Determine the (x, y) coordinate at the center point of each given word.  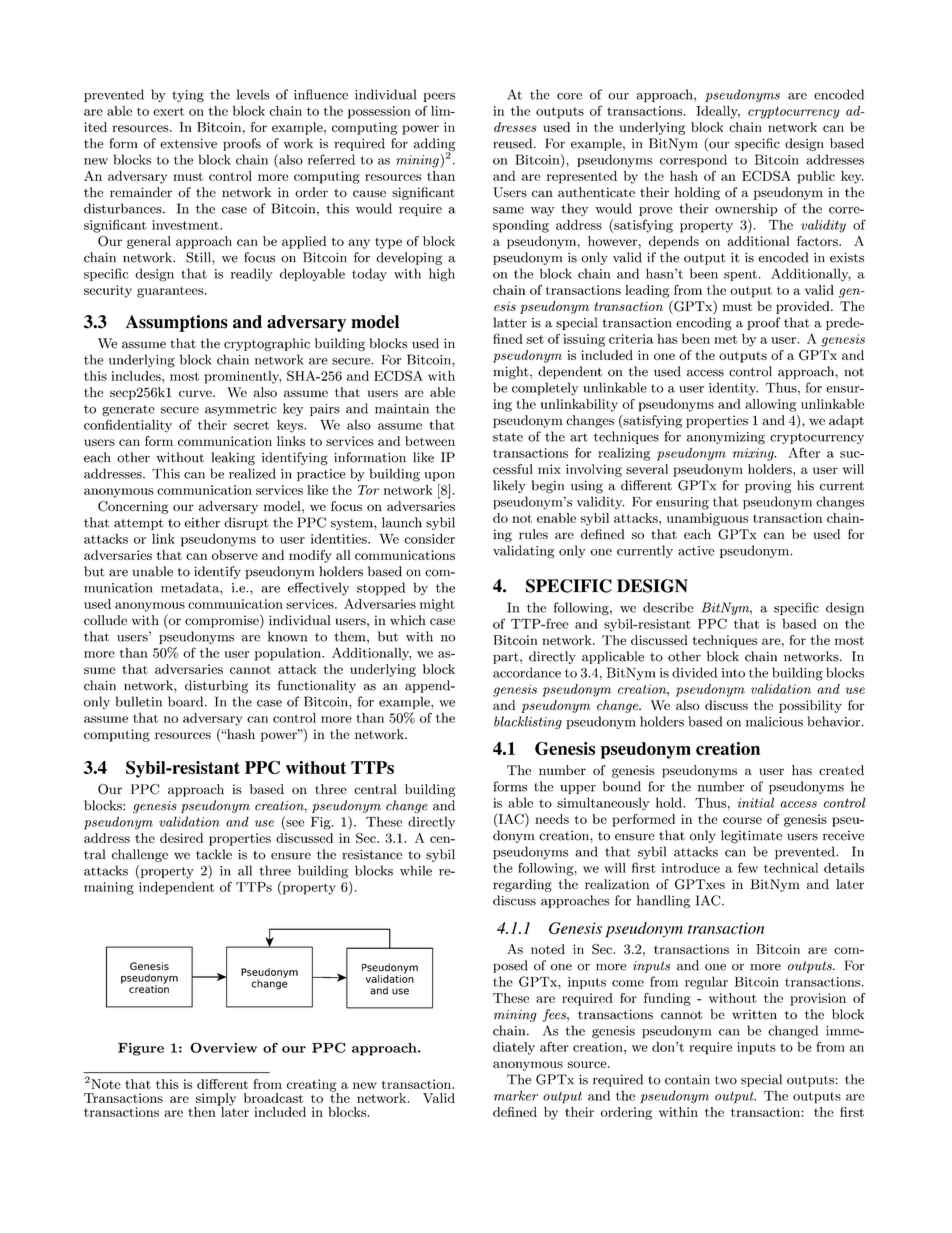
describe (668, 607)
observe (235, 555)
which (408, 620)
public (816, 177)
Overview (223, 1047)
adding (435, 145)
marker (516, 1095)
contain (687, 1080)
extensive (188, 143)
